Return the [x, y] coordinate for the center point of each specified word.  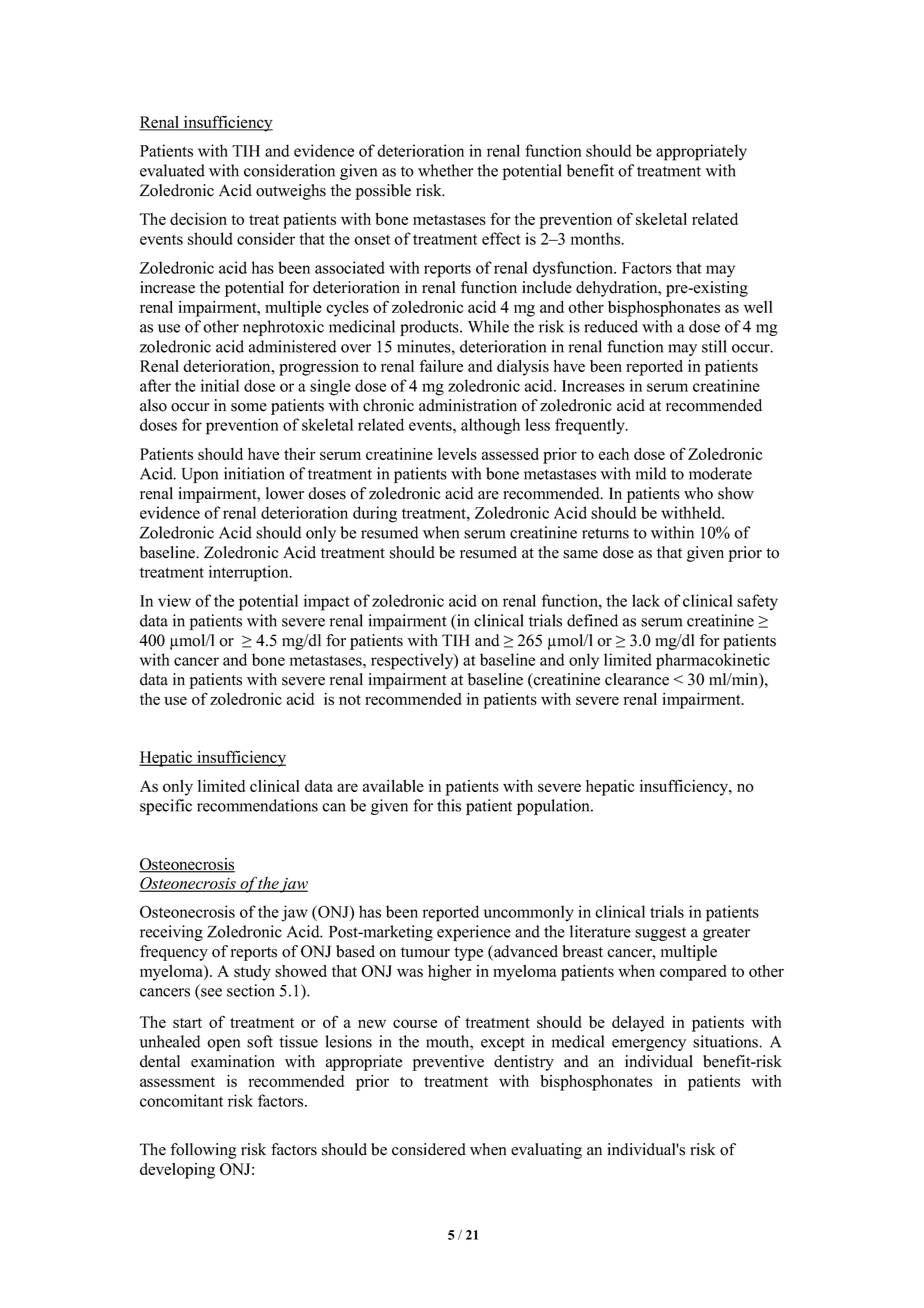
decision [198, 219]
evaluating [546, 1151]
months [597, 238]
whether [446, 170]
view [174, 600]
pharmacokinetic [713, 661]
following [204, 1151]
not [350, 700]
